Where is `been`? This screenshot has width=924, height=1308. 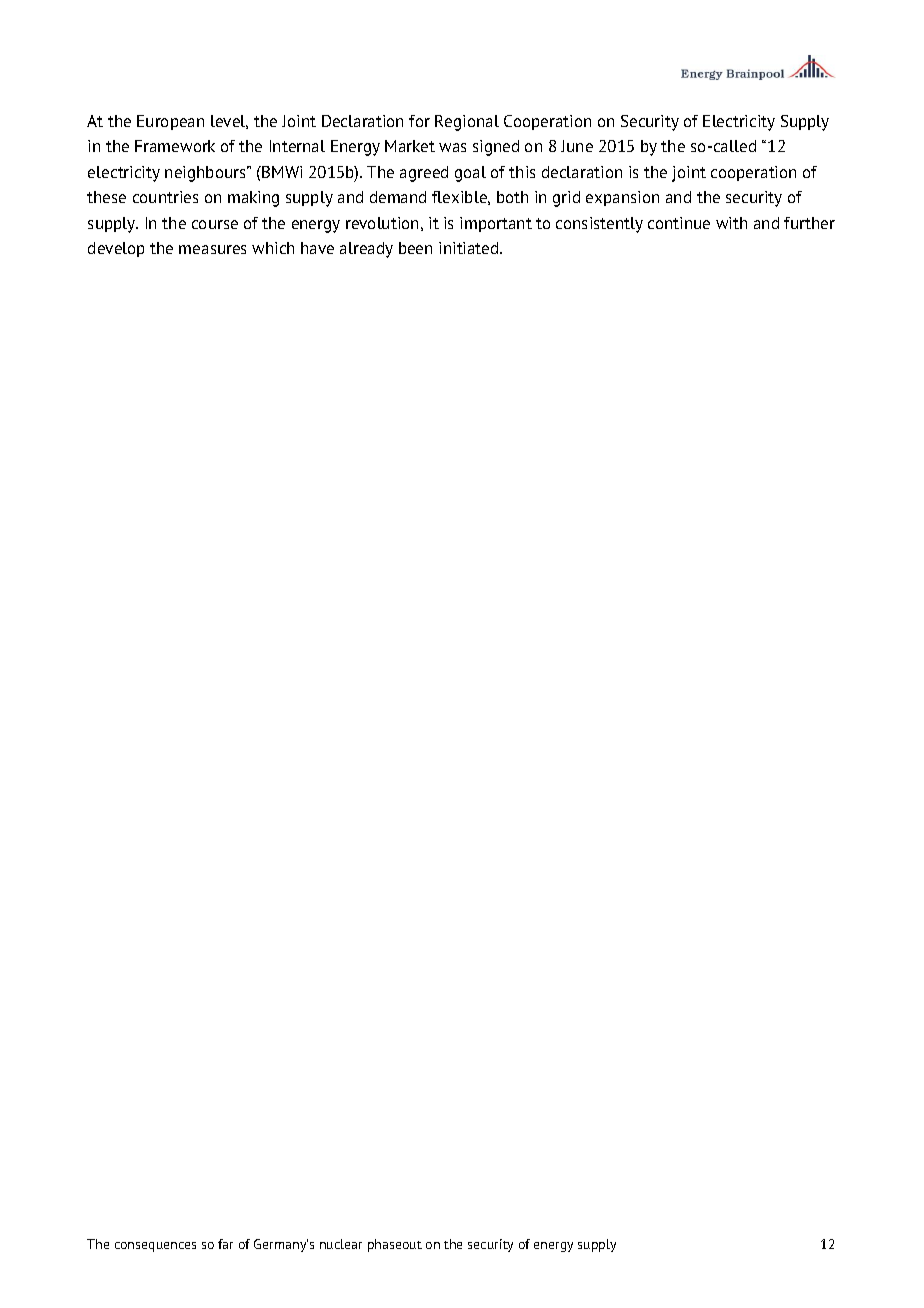
been is located at coordinates (415, 248).
